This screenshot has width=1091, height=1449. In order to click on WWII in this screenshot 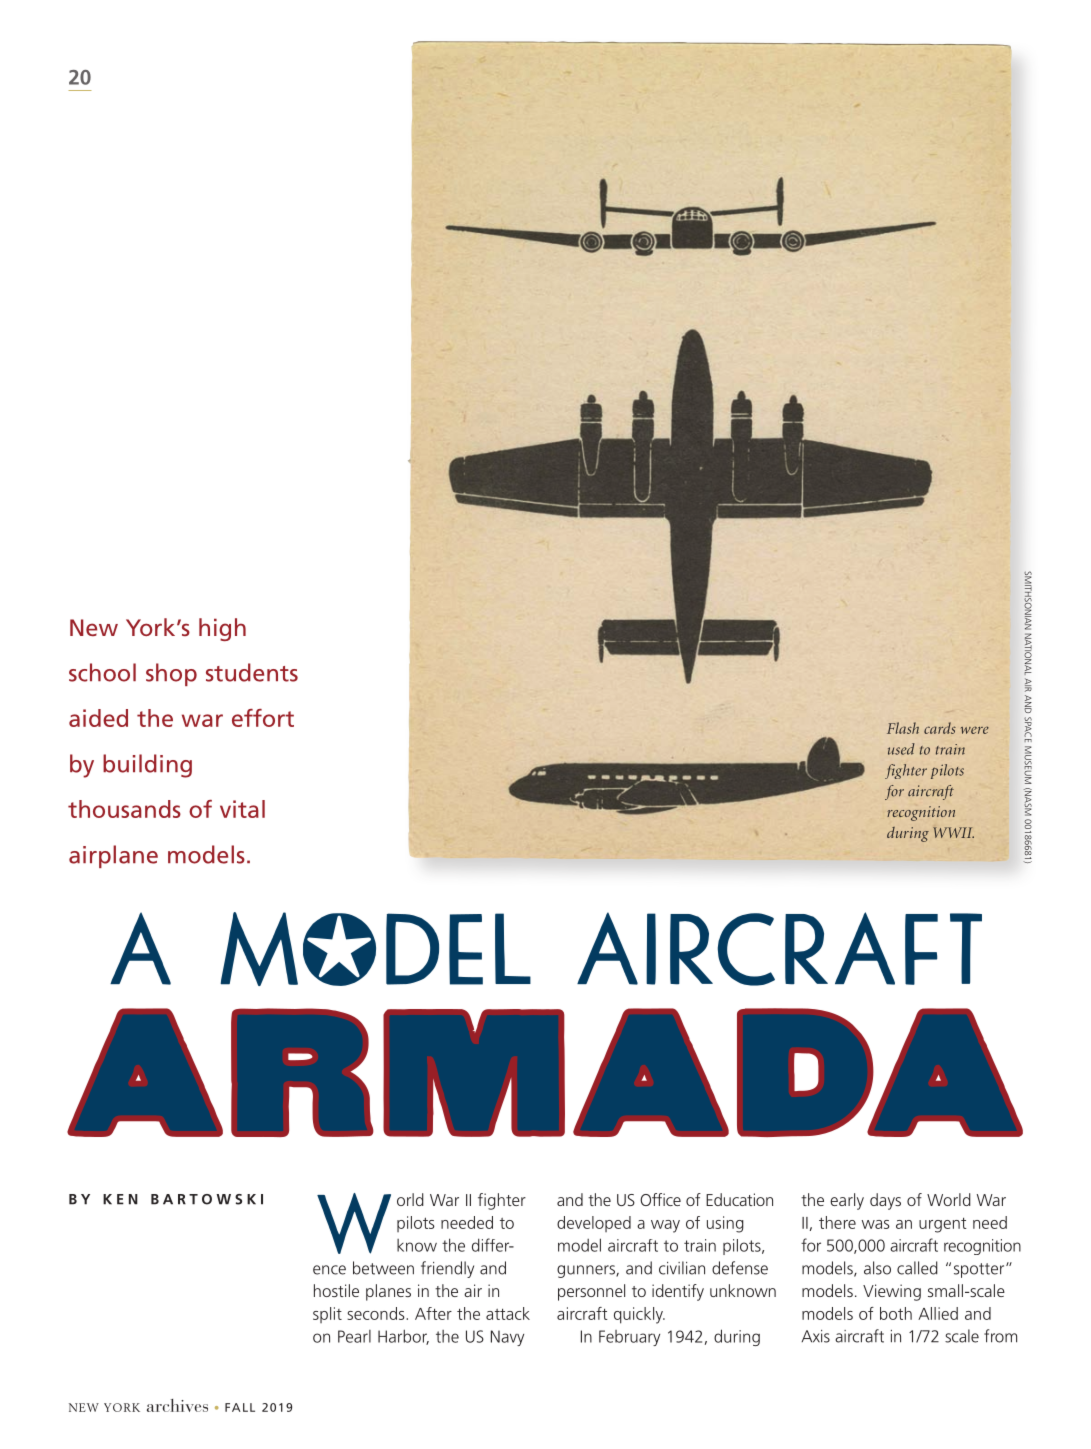, I will do `click(953, 832)`.
